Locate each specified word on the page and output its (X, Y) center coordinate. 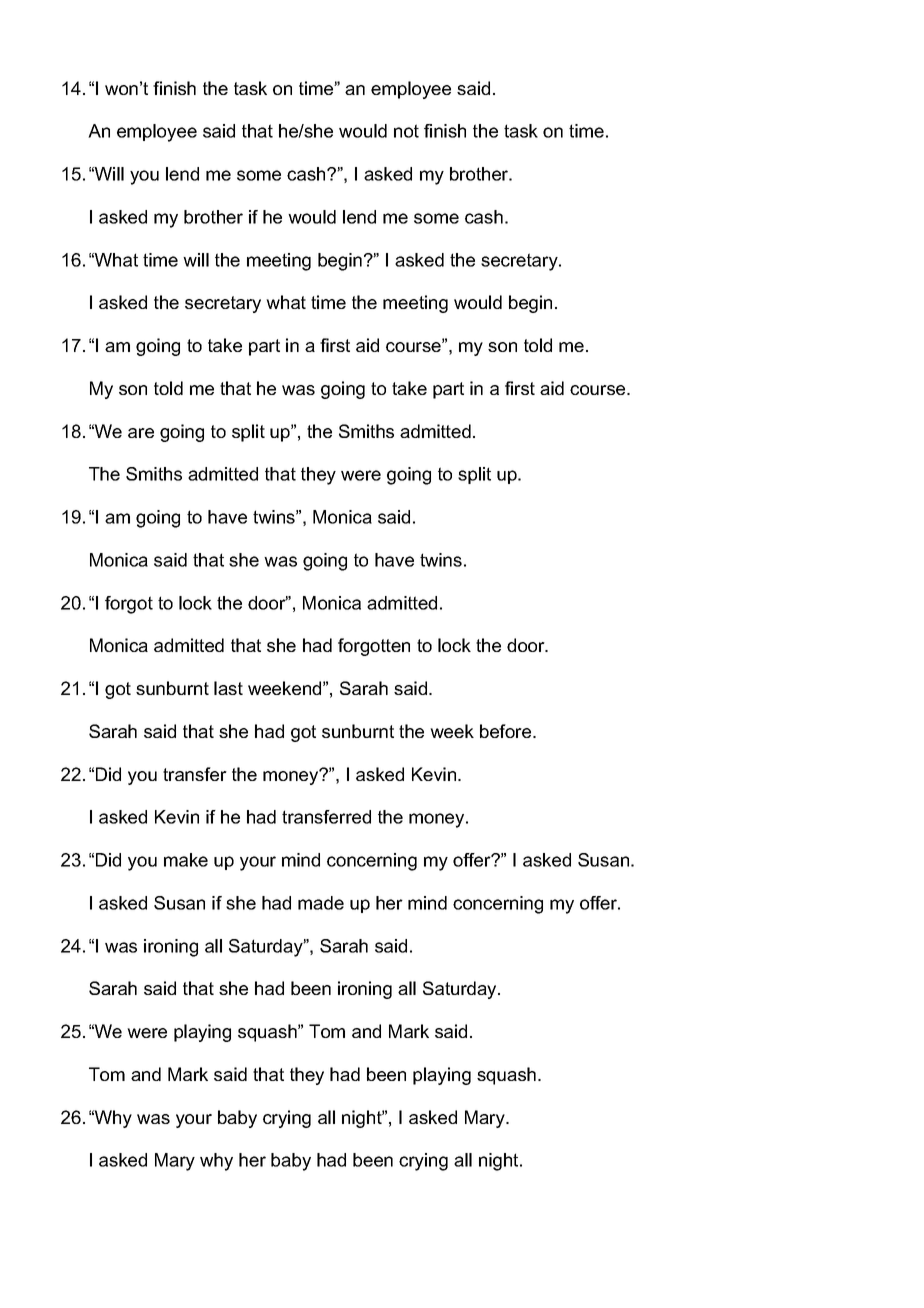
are (141, 433)
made (321, 903)
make (186, 860)
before (507, 731)
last (228, 688)
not (406, 131)
